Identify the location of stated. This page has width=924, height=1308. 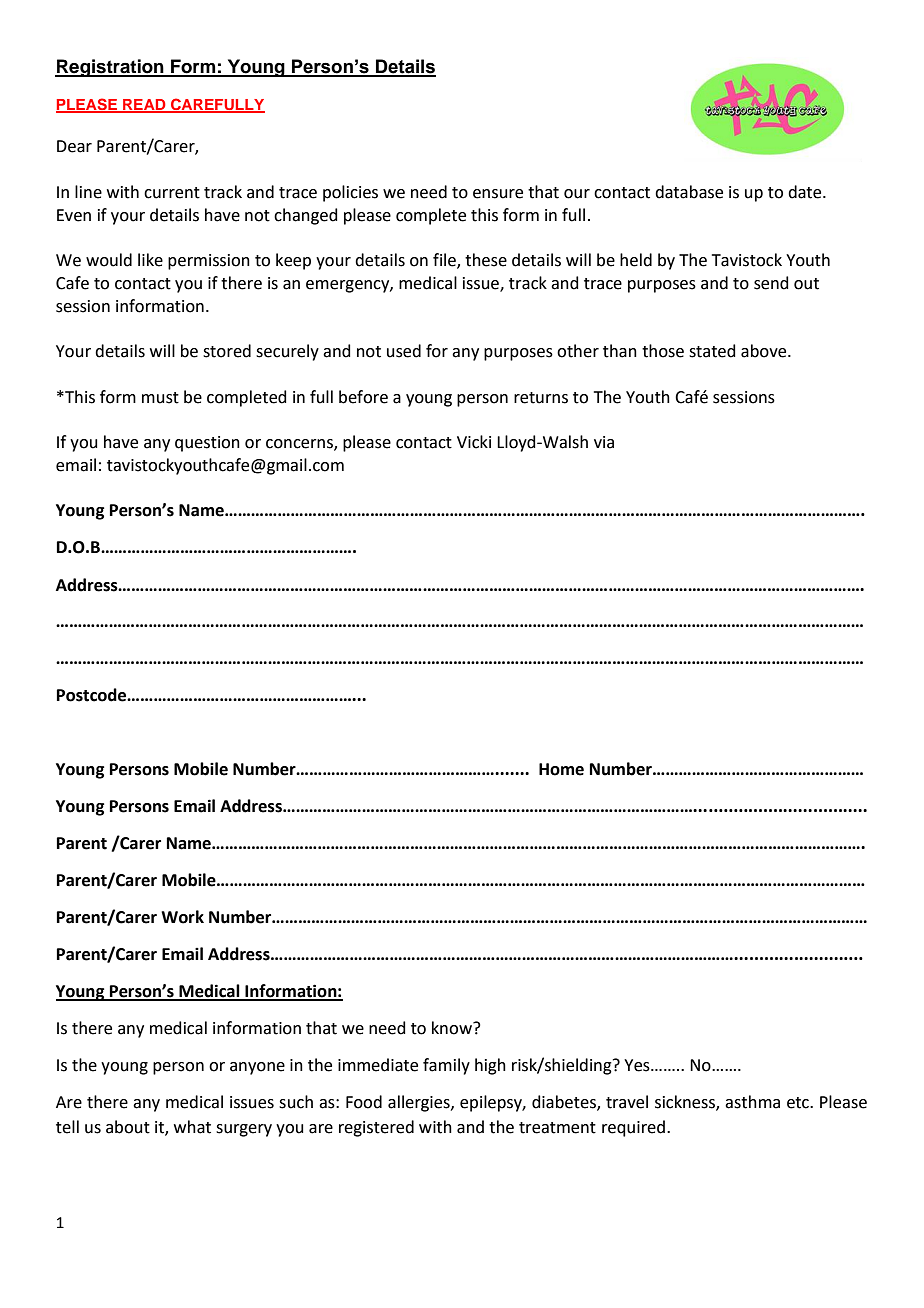
(712, 351).
